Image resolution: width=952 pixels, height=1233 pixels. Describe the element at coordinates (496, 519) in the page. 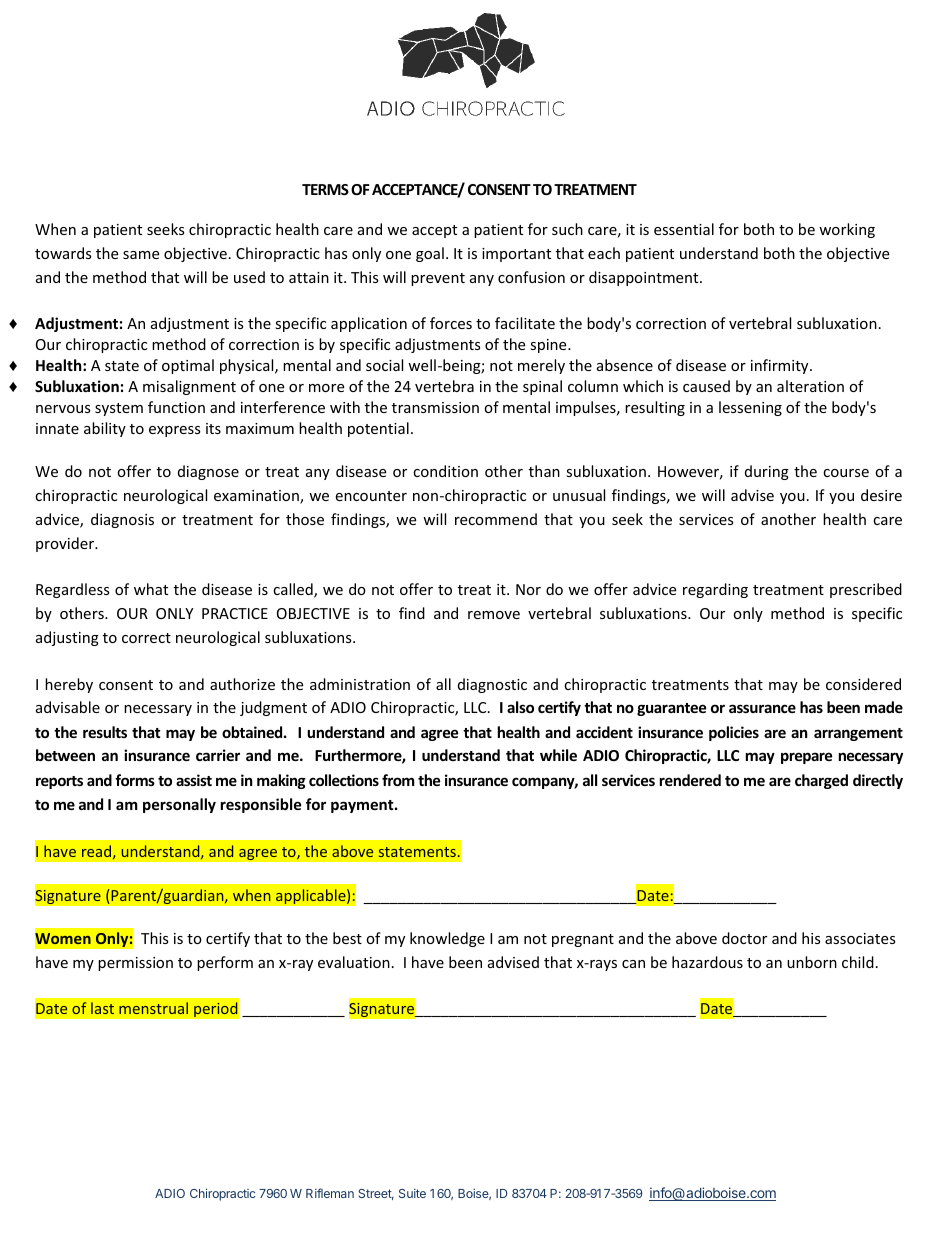

I see `recommend` at that location.
